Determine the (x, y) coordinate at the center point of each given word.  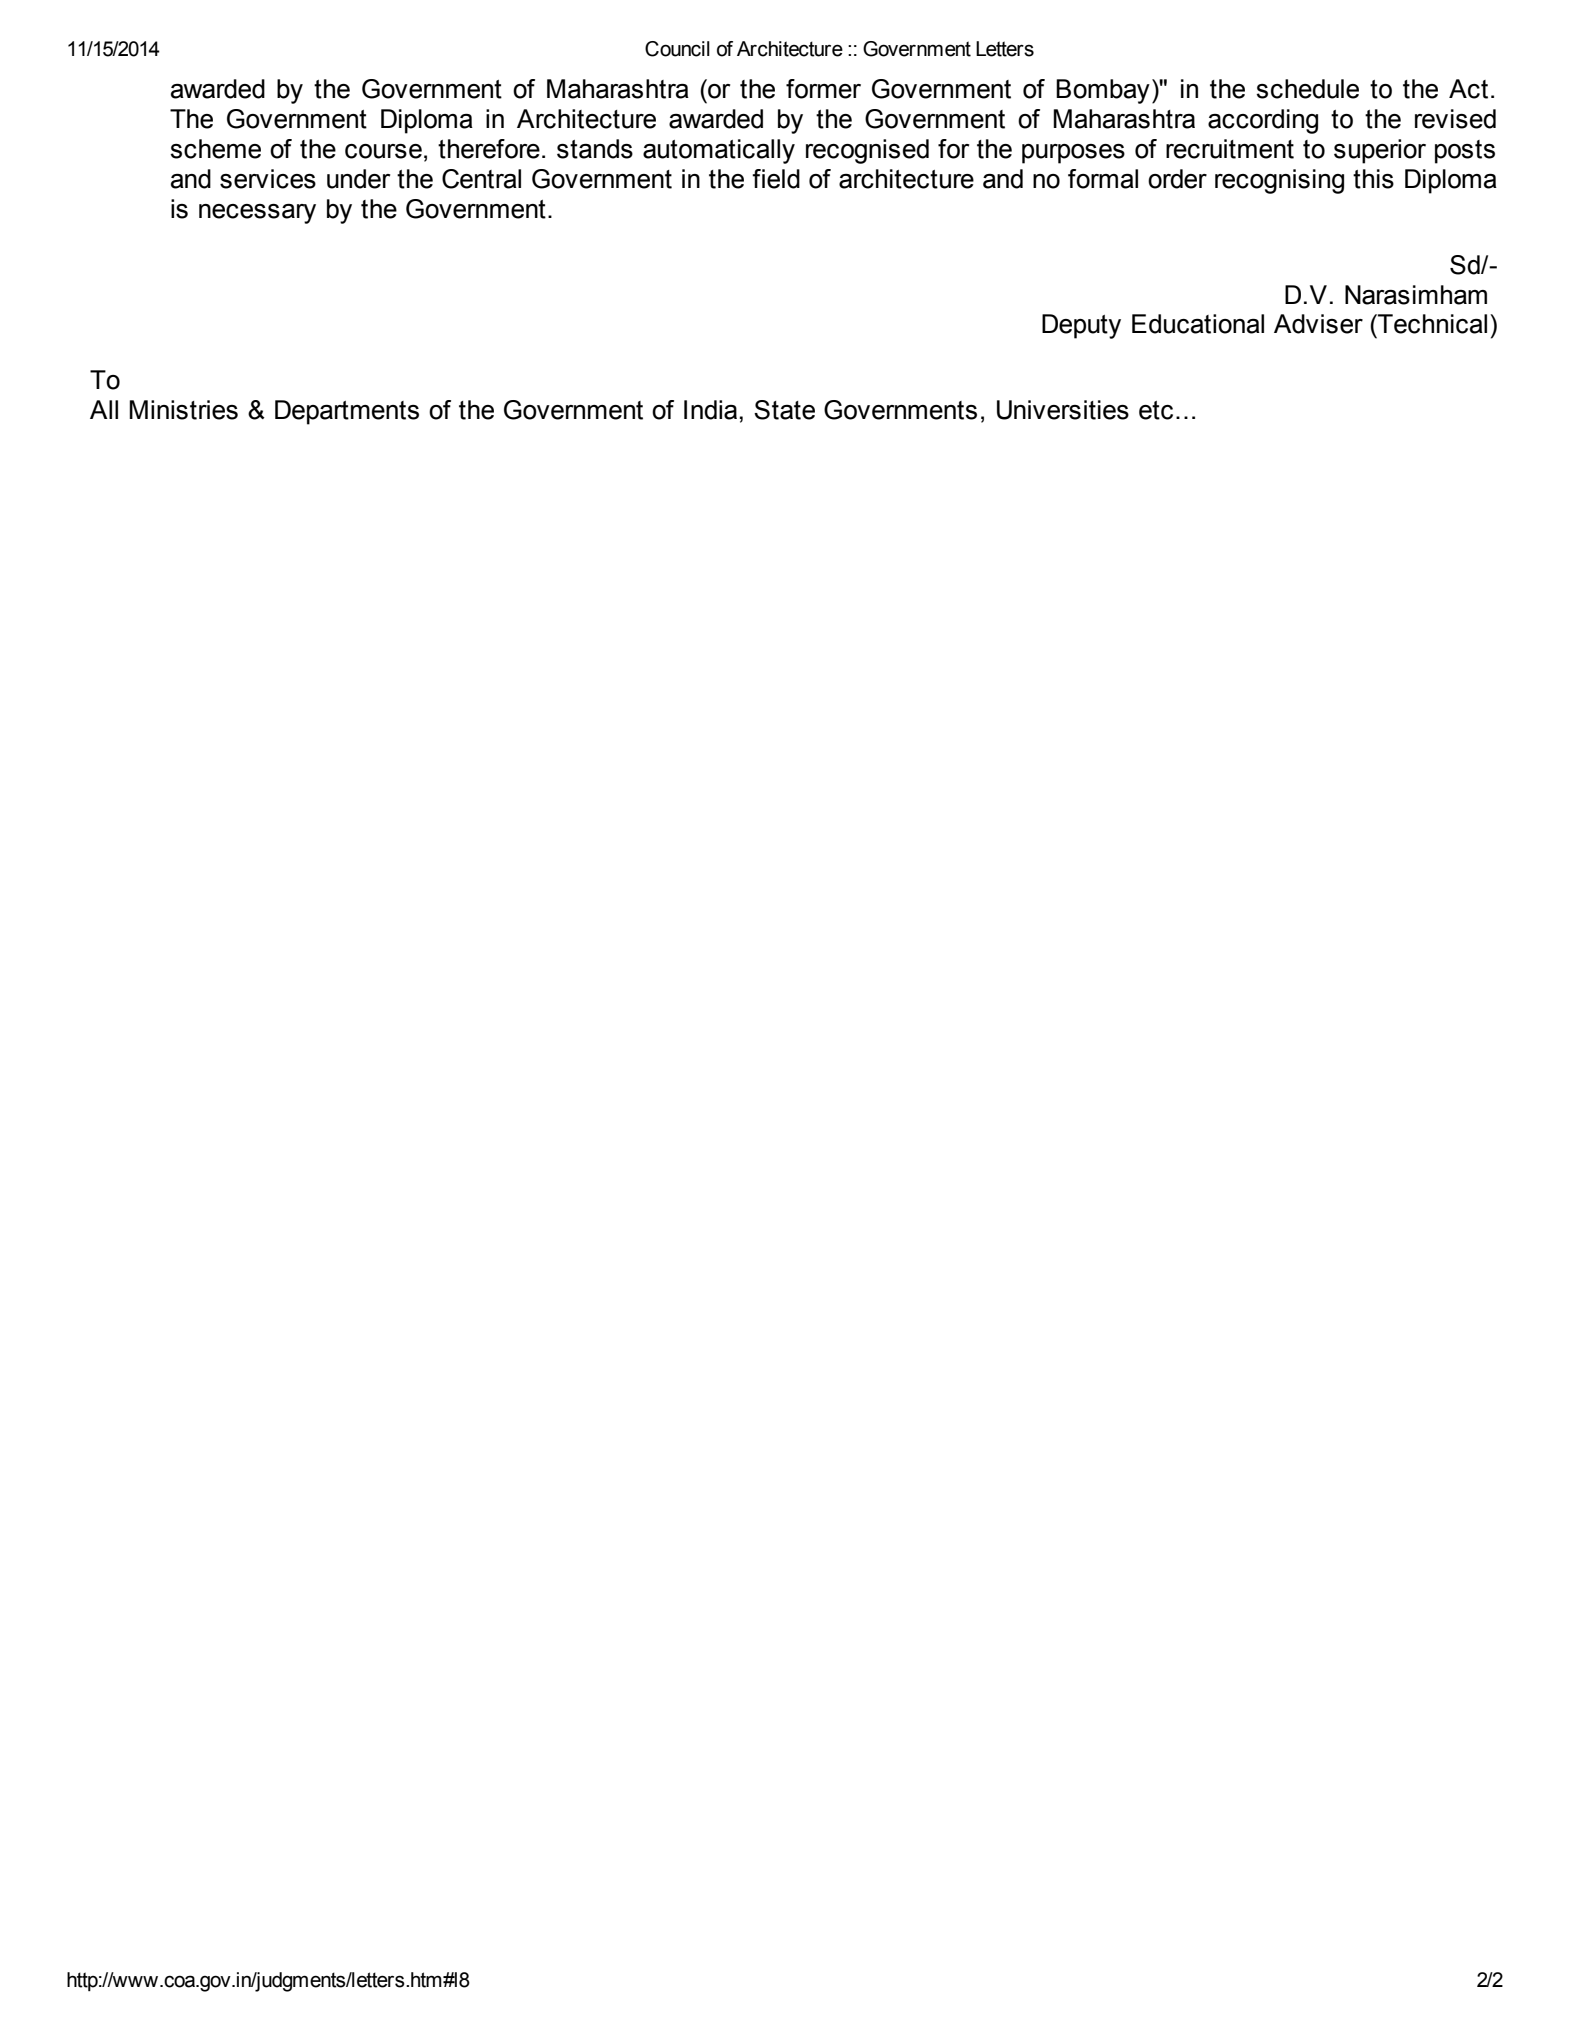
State (784, 410)
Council (677, 49)
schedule (1307, 89)
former (823, 89)
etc (1156, 410)
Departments (347, 412)
